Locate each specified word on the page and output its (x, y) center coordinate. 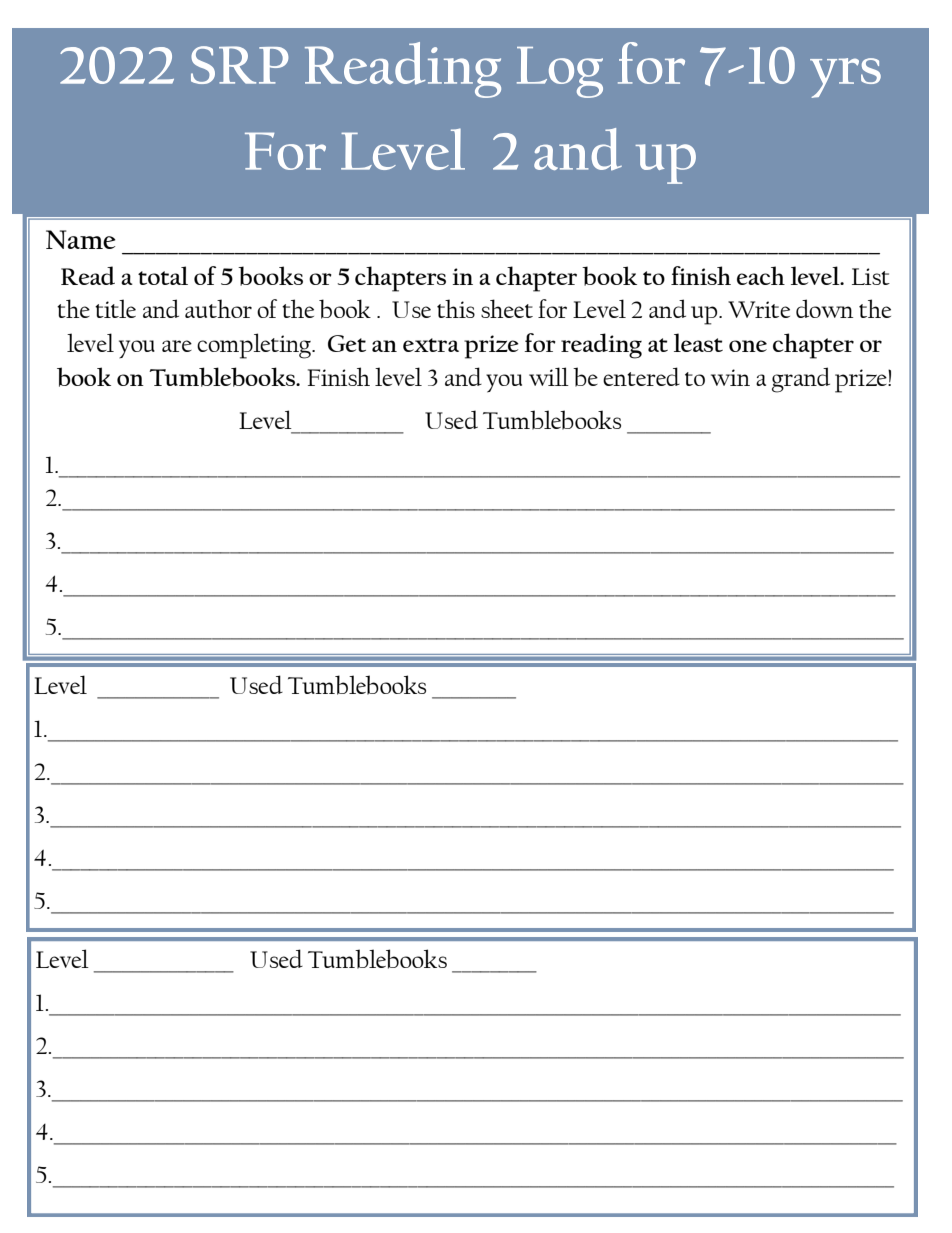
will (549, 376)
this (456, 308)
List (871, 276)
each (761, 275)
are (177, 346)
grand (801, 380)
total (163, 275)
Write (759, 309)
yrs (845, 78)
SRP (239, 65)
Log (560, 72)
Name (81, 239)
